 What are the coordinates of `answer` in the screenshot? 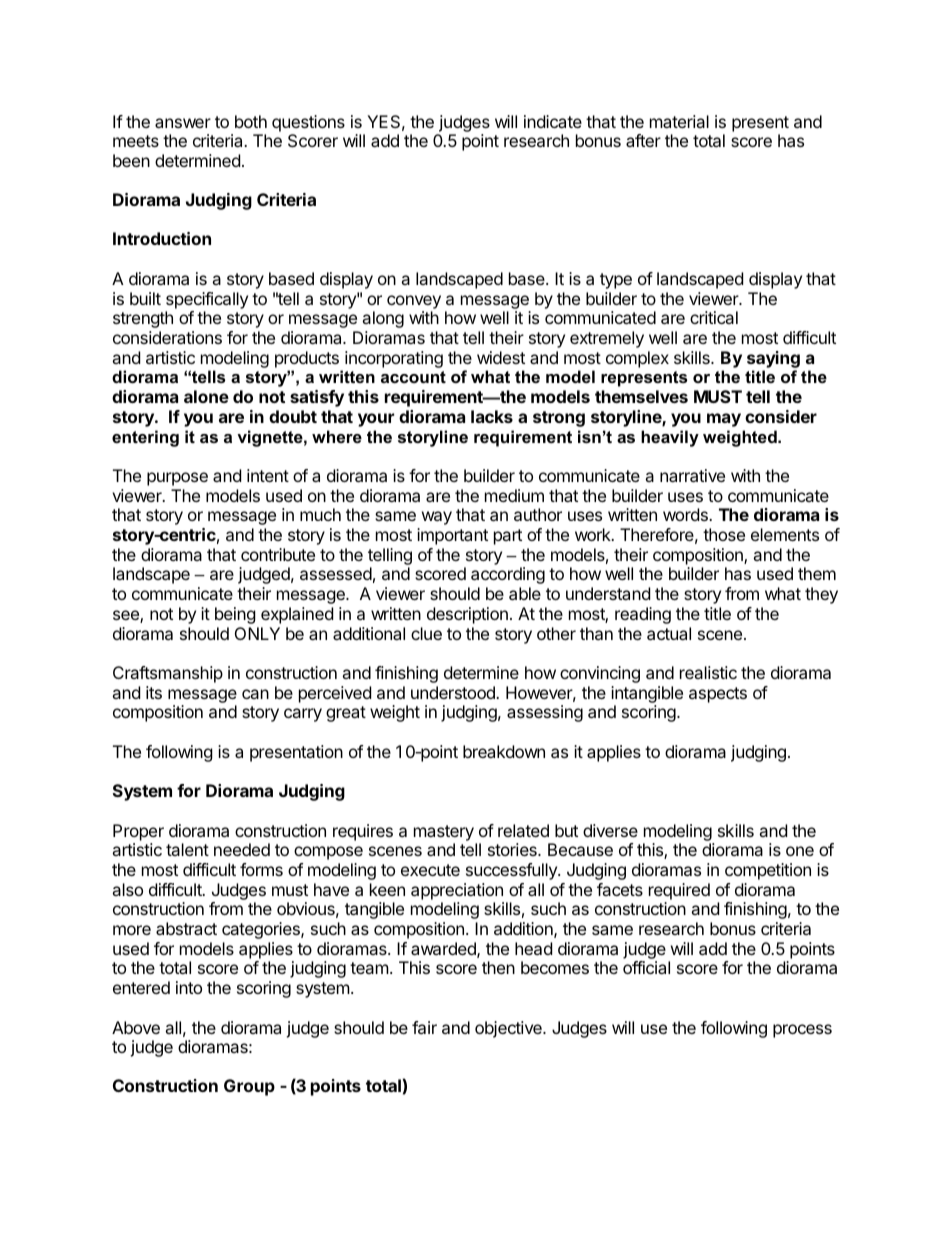 It's located at (183, 123).
